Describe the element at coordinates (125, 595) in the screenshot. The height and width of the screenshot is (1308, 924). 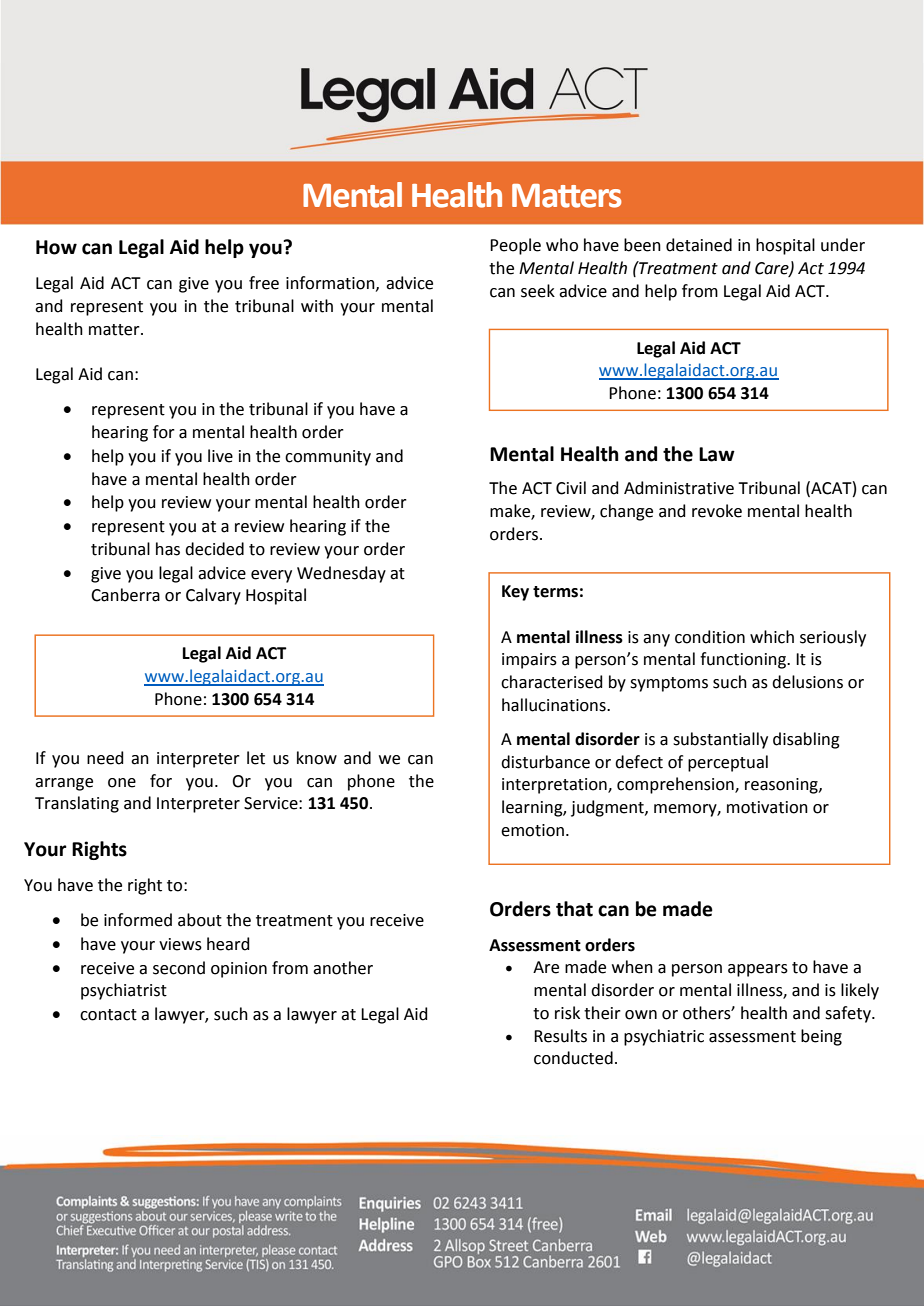
I see `Canberra` at that location.
